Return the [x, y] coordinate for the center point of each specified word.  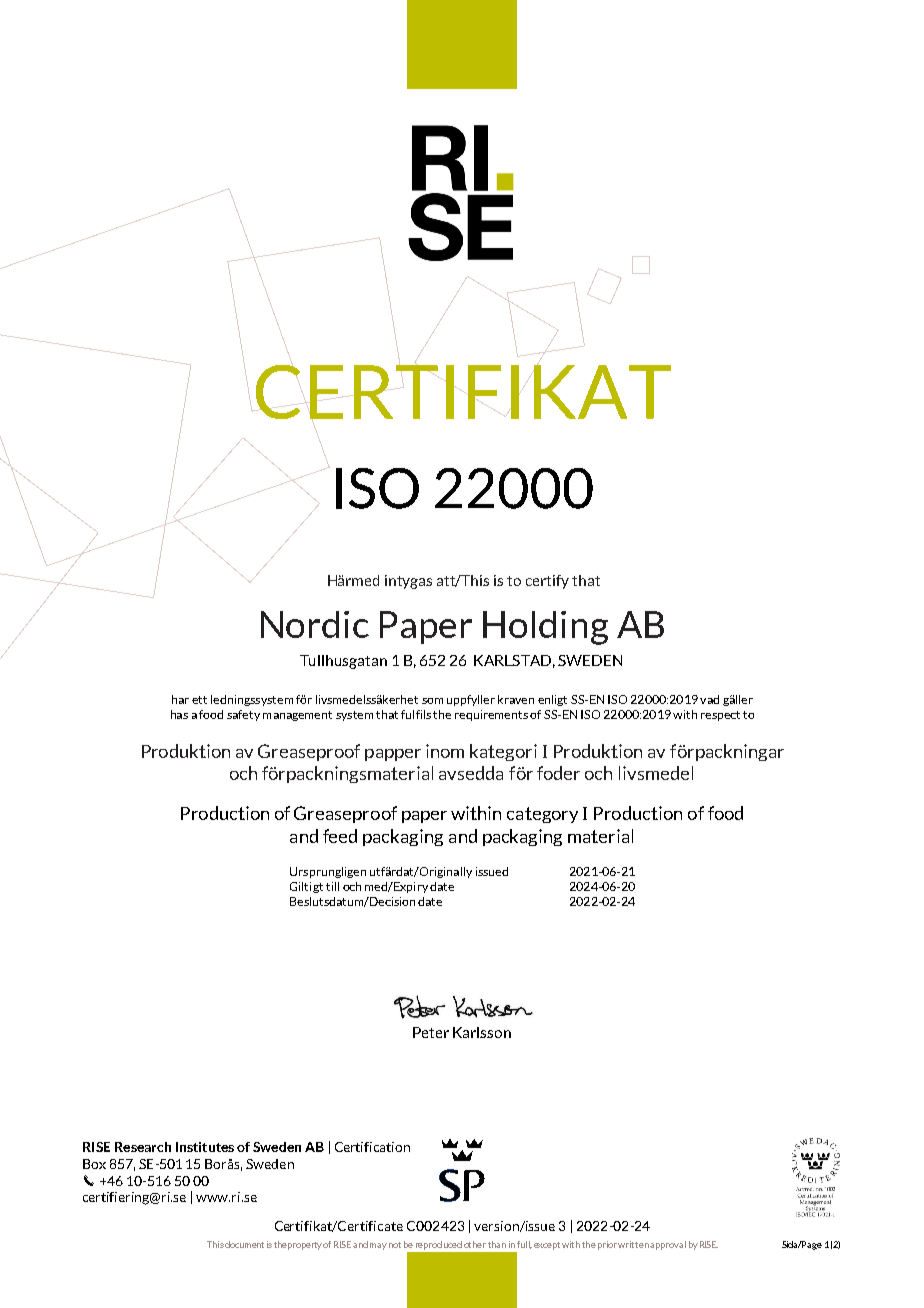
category [542, 815]
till [332, 886]
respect [720, 716]
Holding [545, 628]
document [244, 1244]
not [395, 1245]
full [524, 1245]
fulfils [416, 714]
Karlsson [482, 1032]
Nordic [315, 624]
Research [143, 1147]
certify [547, 582]
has [179, 714]
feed [340, 836]
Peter [431, 1032]
